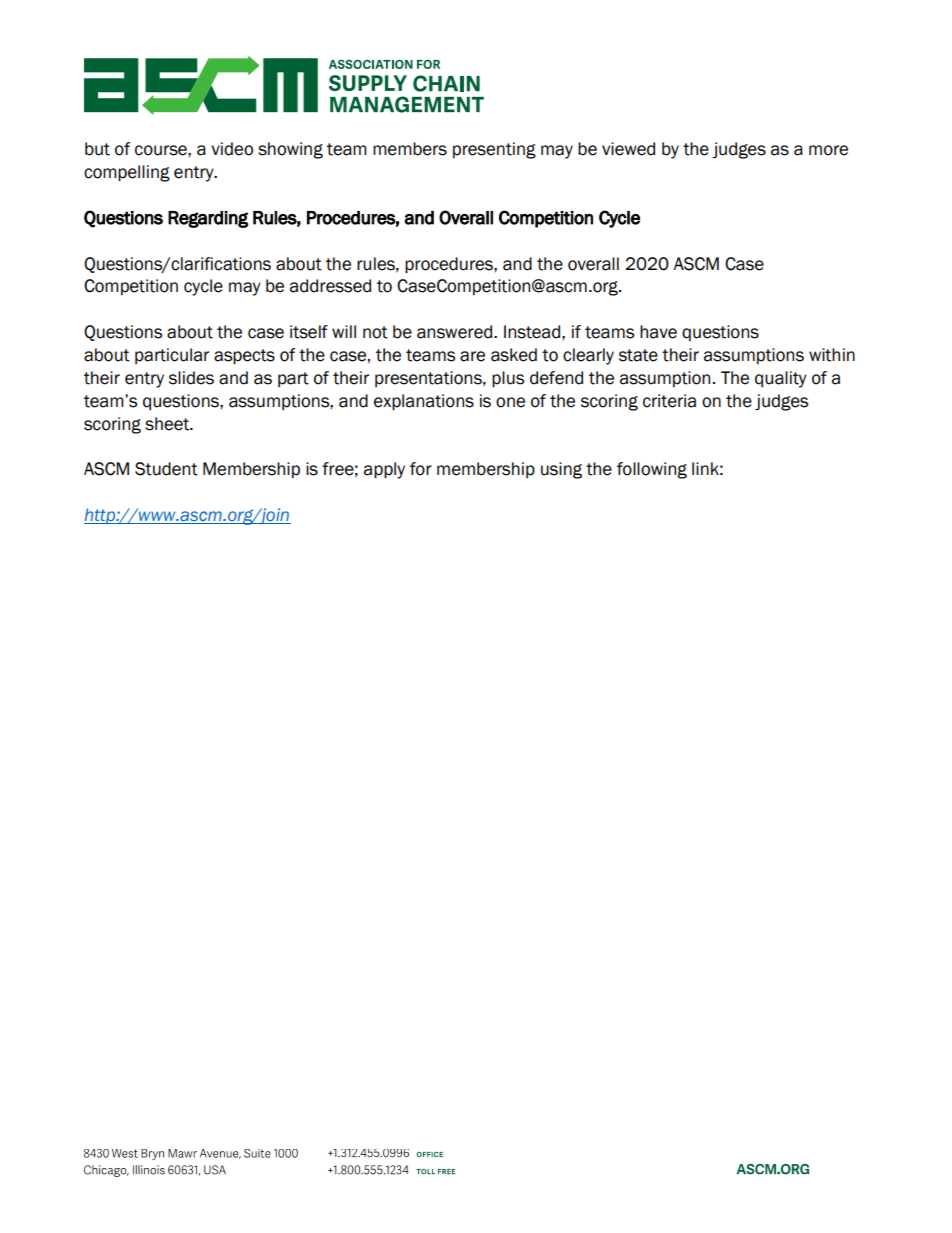 The width and height of the page is (952, 1233). Describe the element at coordinates (208, 219) in the page. I see `Regarding` at that location.
